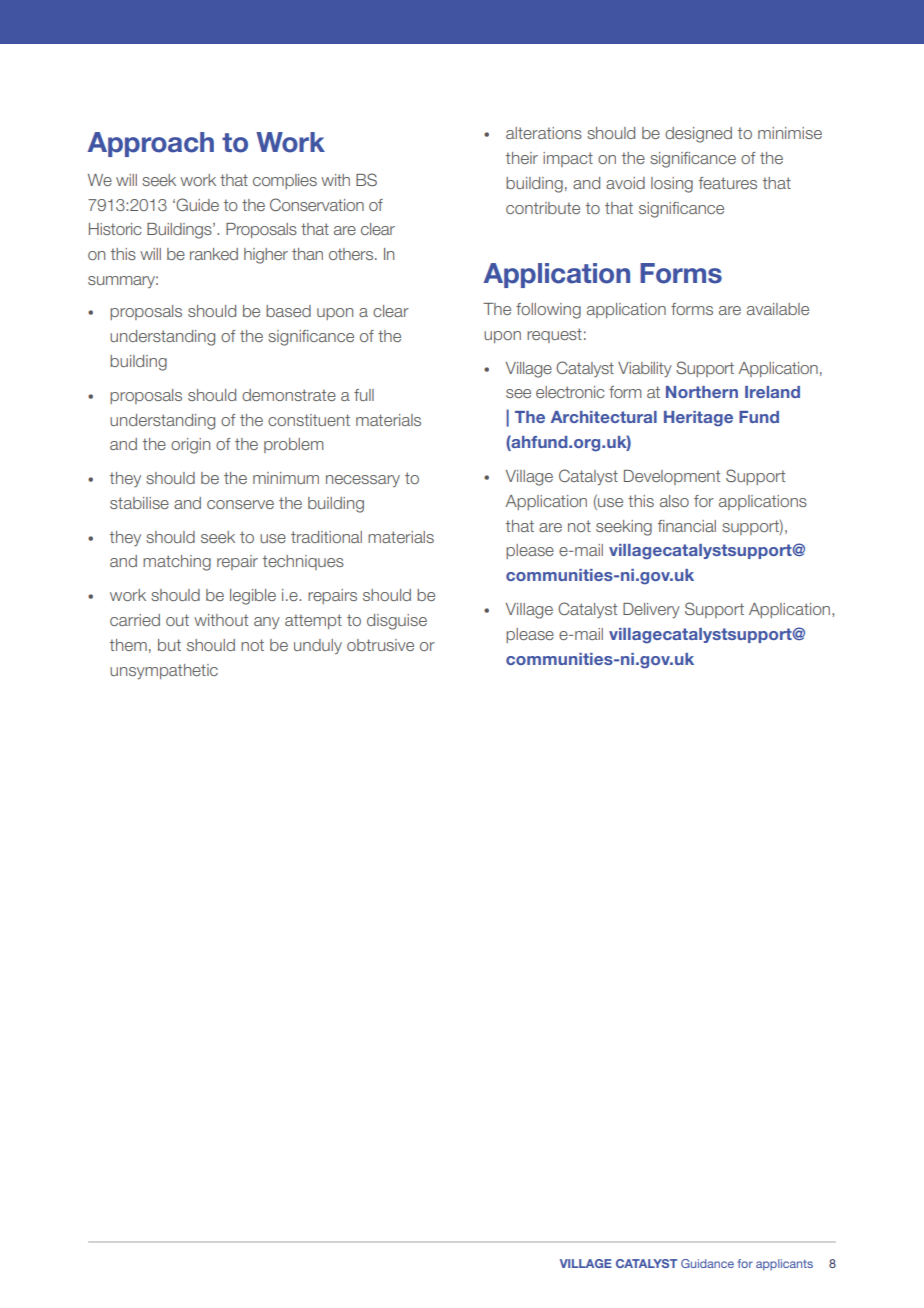  What do you see at coordinates (522, 158) in the screenshot?
I see `their` at bounding box center [522, 158].
